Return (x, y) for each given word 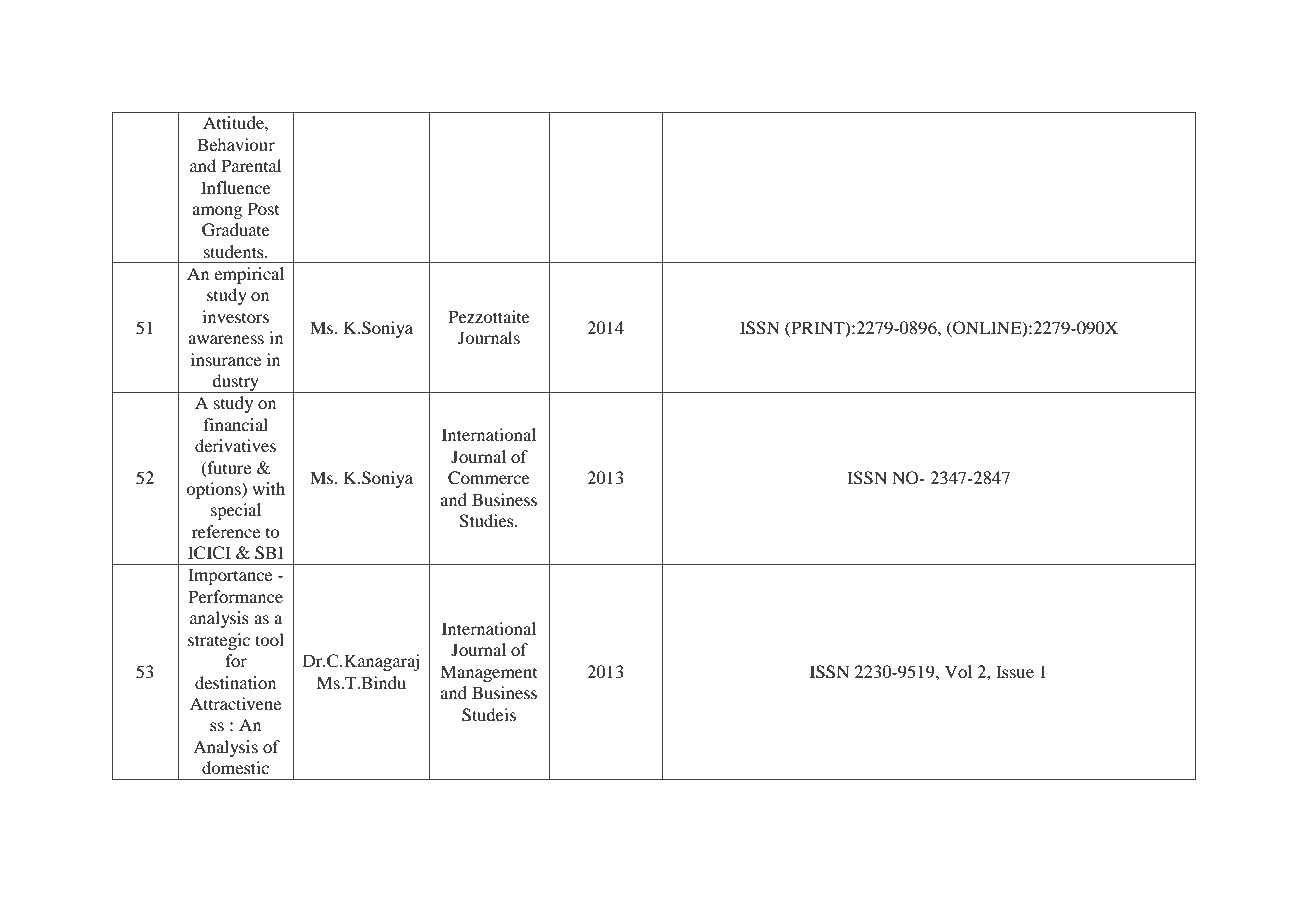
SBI (269, 553)
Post (263, 208)
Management (488, 673)
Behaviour (236, 144)
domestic (235, 767)
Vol (958, 671)
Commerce (489, 478)
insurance (226, 359)
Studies (487, 521)
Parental (251, 165)
